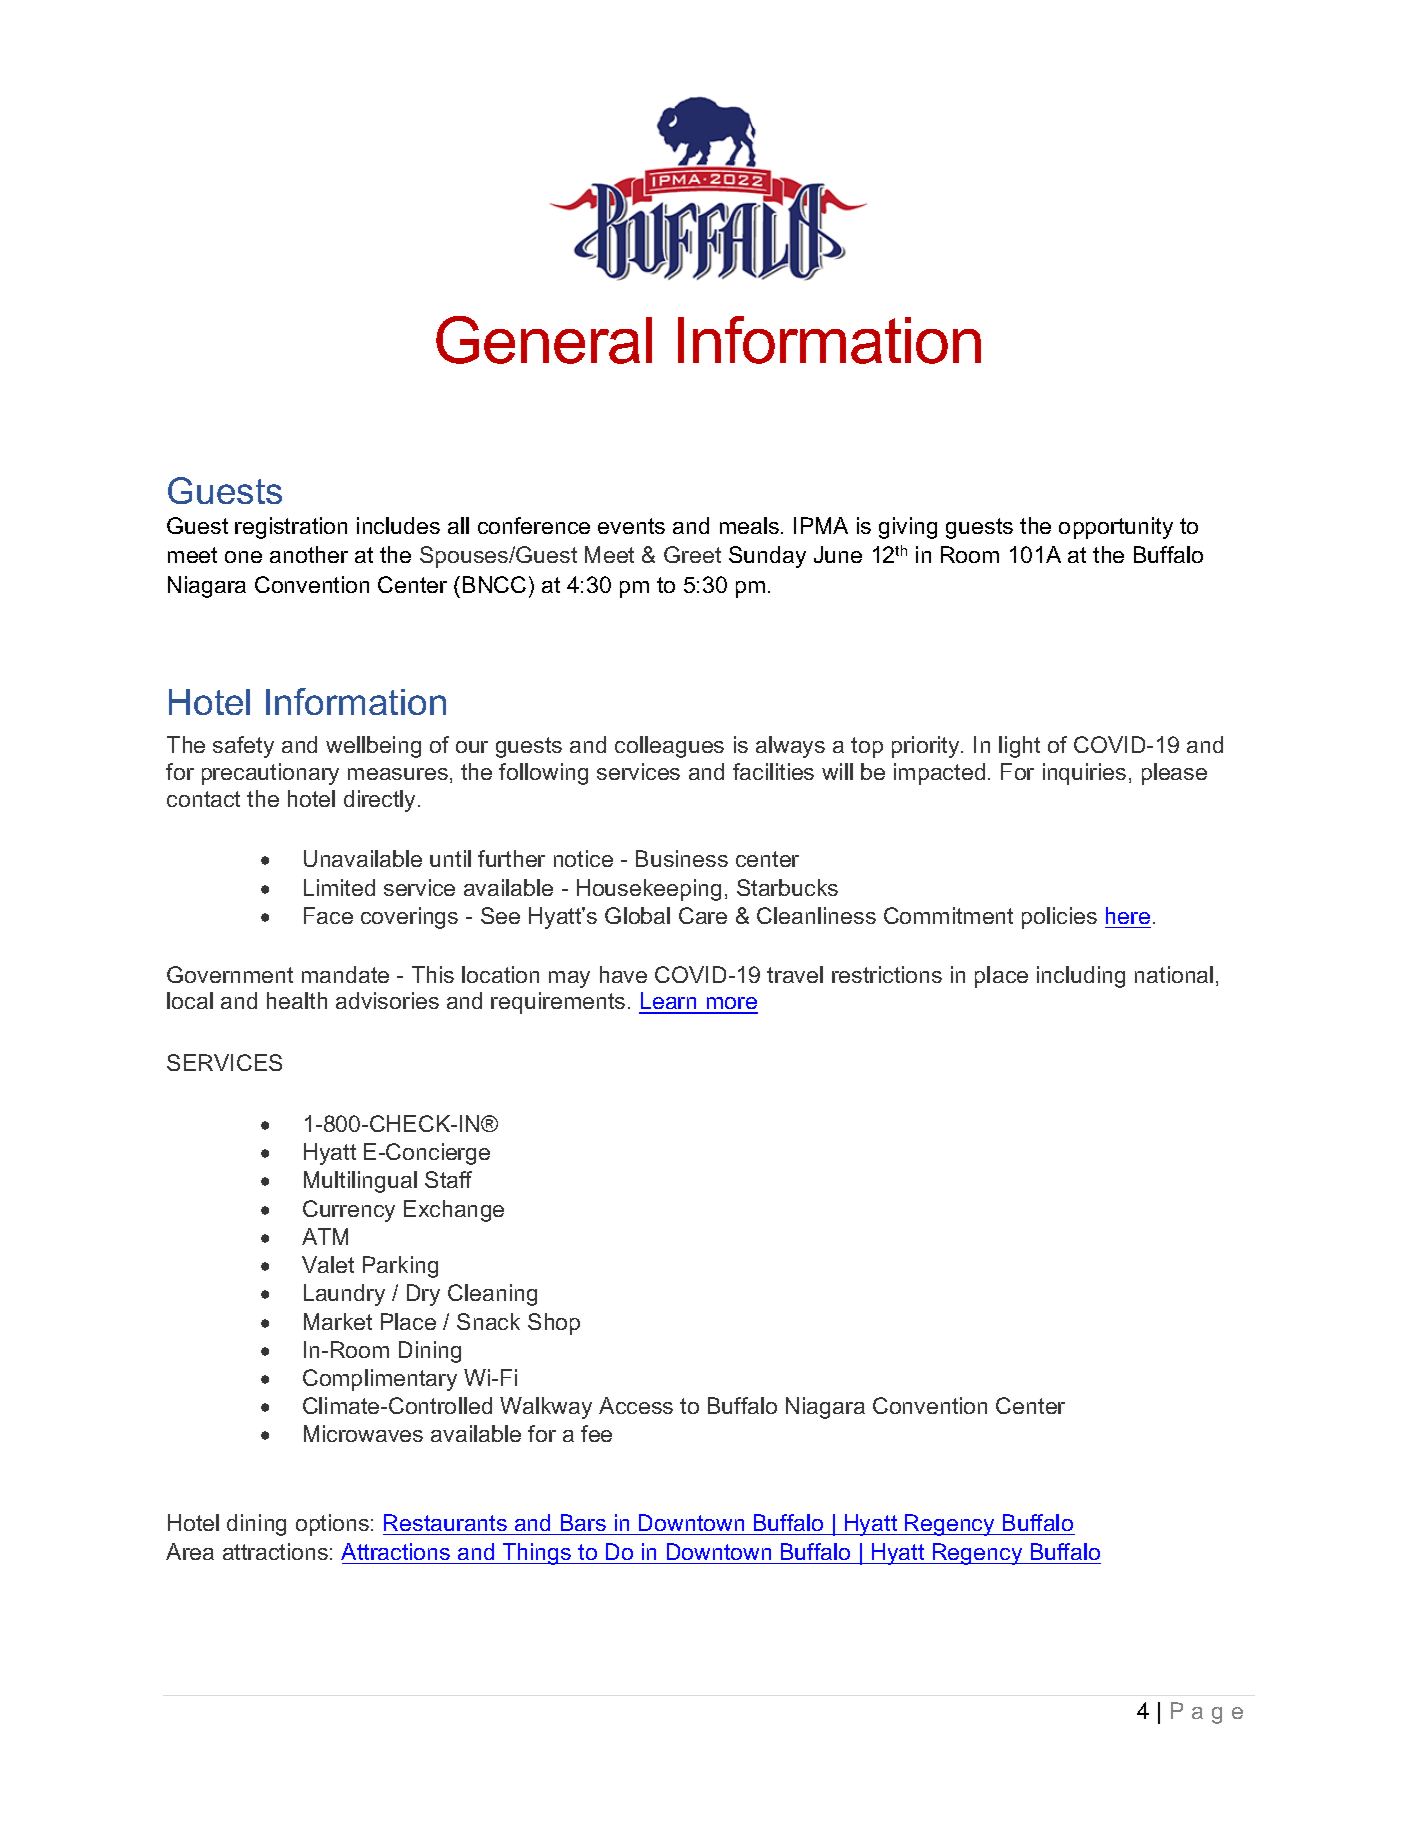  What do you see at coordinates (190, 1551) in the document?
I see `Area` at bounding box center [190, 1551].
